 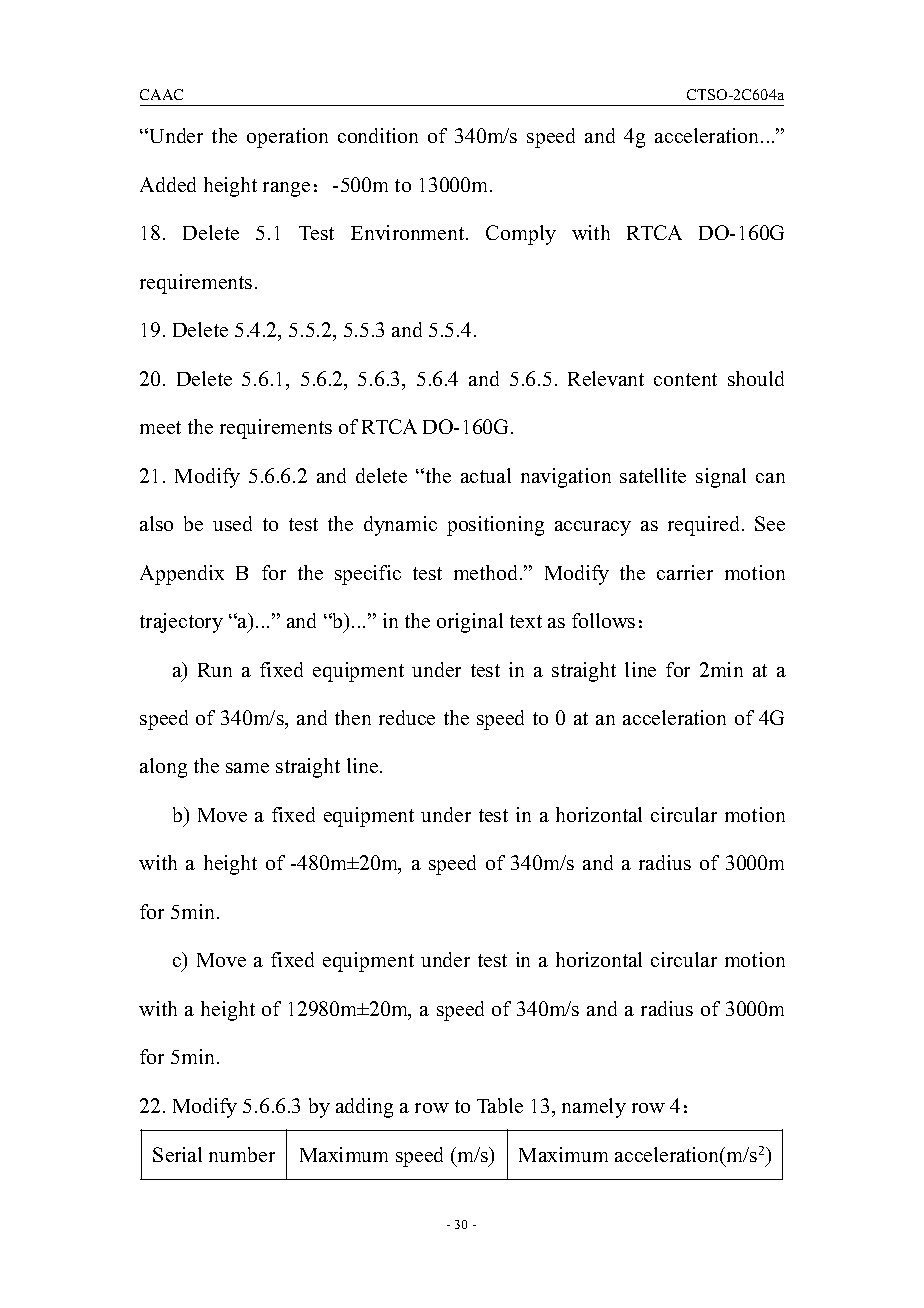 I want to click on number, so click(x=242, y=1154).
